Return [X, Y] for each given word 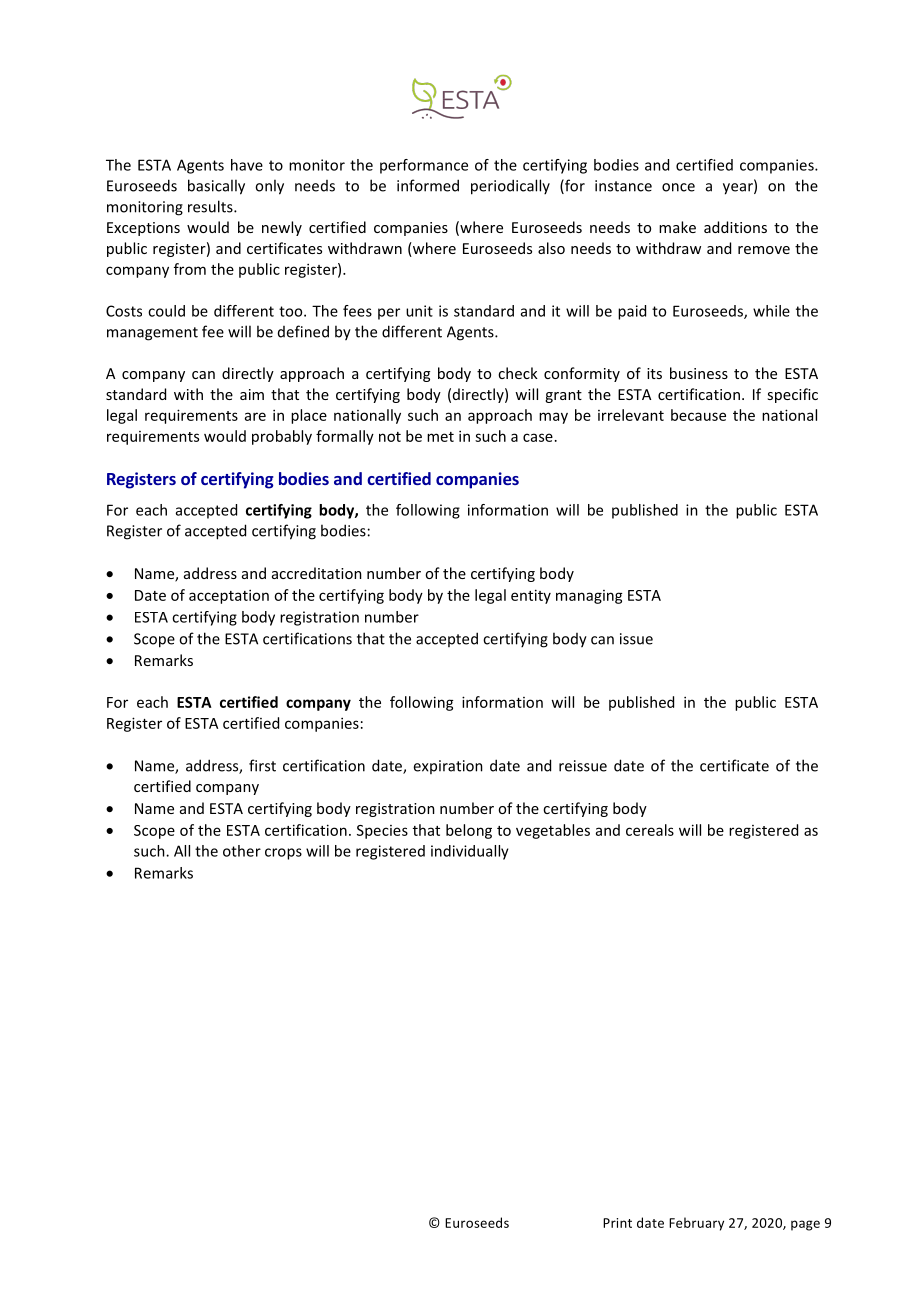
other [242, 851]
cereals [650, 830]
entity [531, 596]
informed [428, 185]
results [211, 206]
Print [617, 1223]
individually [470, 852]
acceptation [229, 596]
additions [735, 227]
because [698, 415]
